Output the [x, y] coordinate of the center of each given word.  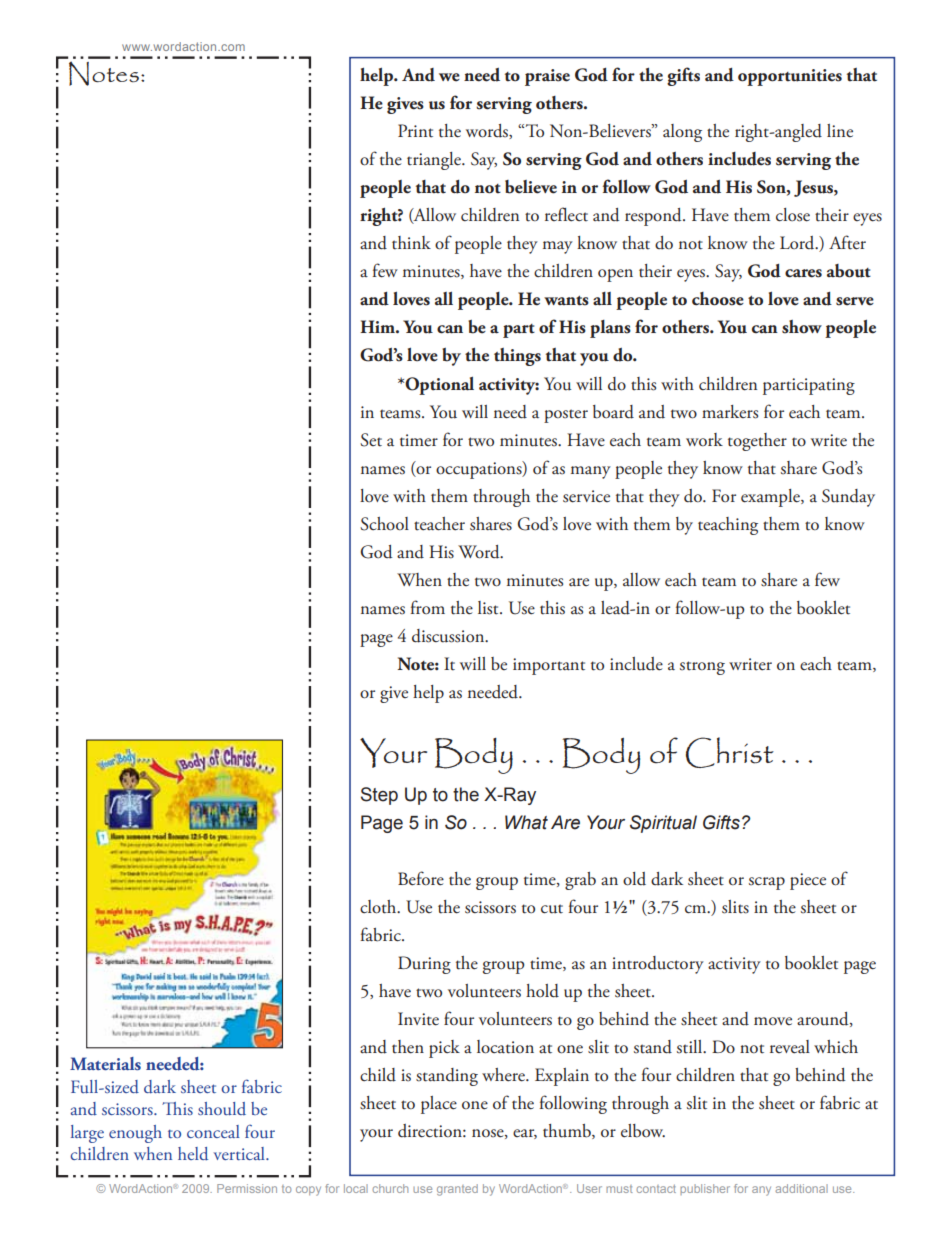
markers [730, 412]
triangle [435, 161]
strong [702, 668]
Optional [438, 385]
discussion [449, 636]
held [193, 1153]
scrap [767, 883]
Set [371, 440]
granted [457, 1190]
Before [421, 878]
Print [415, 131]
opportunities [790, 77]
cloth [379, 907]
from [428, 607]
